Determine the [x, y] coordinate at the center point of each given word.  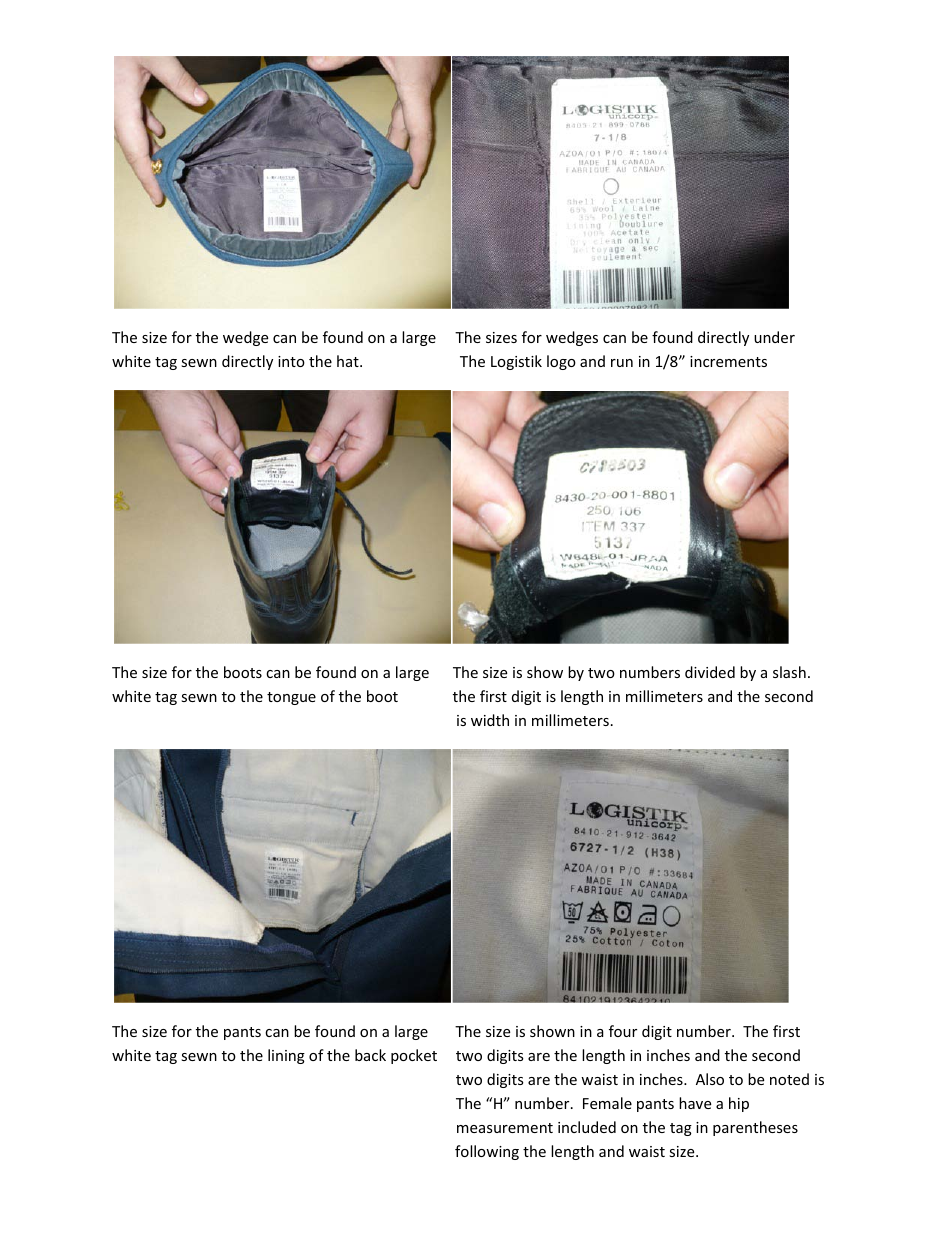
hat [349, 361]
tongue [291, 698]
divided [710, 672]
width [490, 720]
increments [728, 361]
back [370, 1055]
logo [561, 362]
